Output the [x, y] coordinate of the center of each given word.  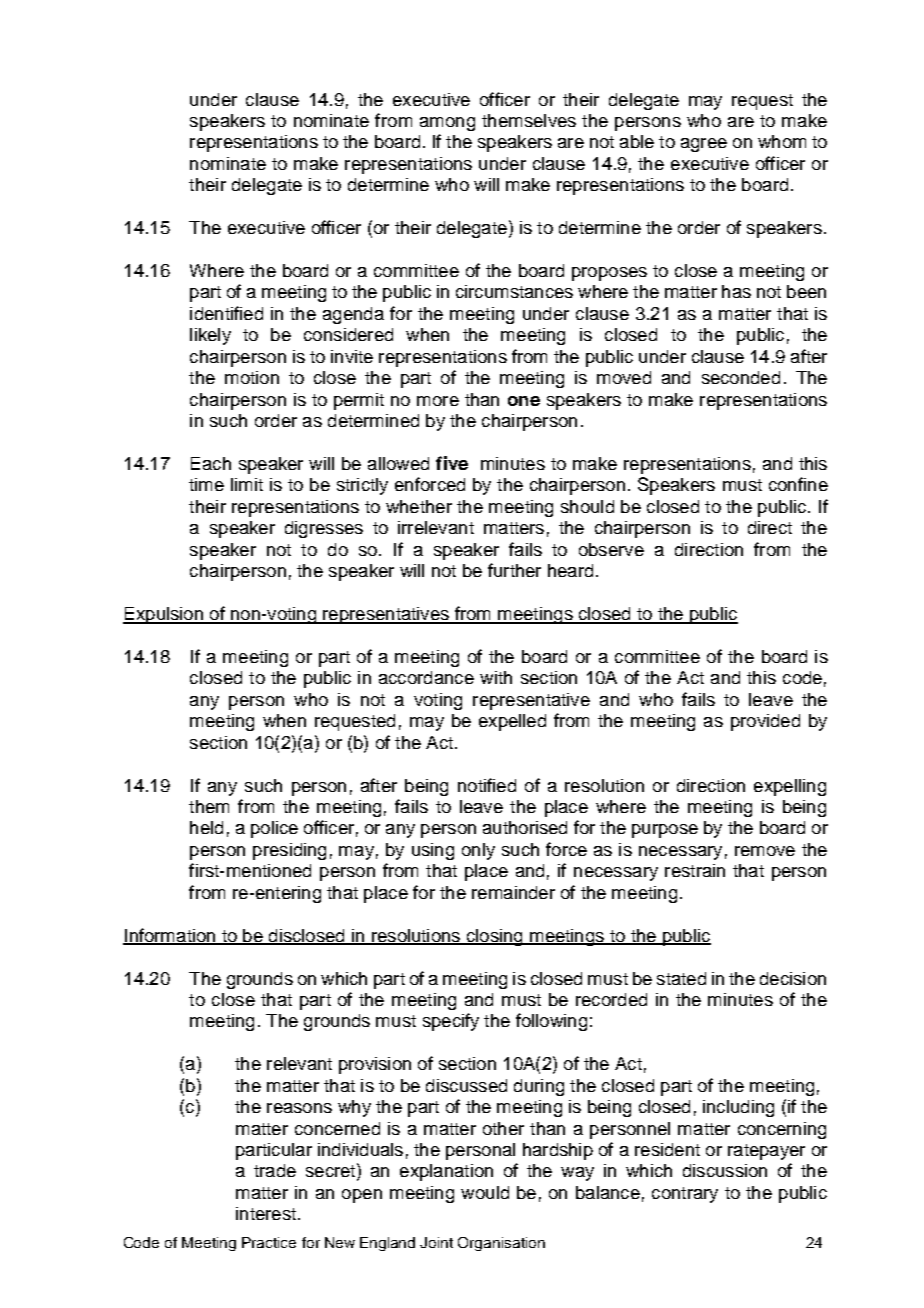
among [447, 124]
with [496, 677]
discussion [725, 1170]
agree [704, 145]
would [485, 1192]
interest [266, 1213]
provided [765, 722]
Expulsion [164, 615]
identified [226, 313]
